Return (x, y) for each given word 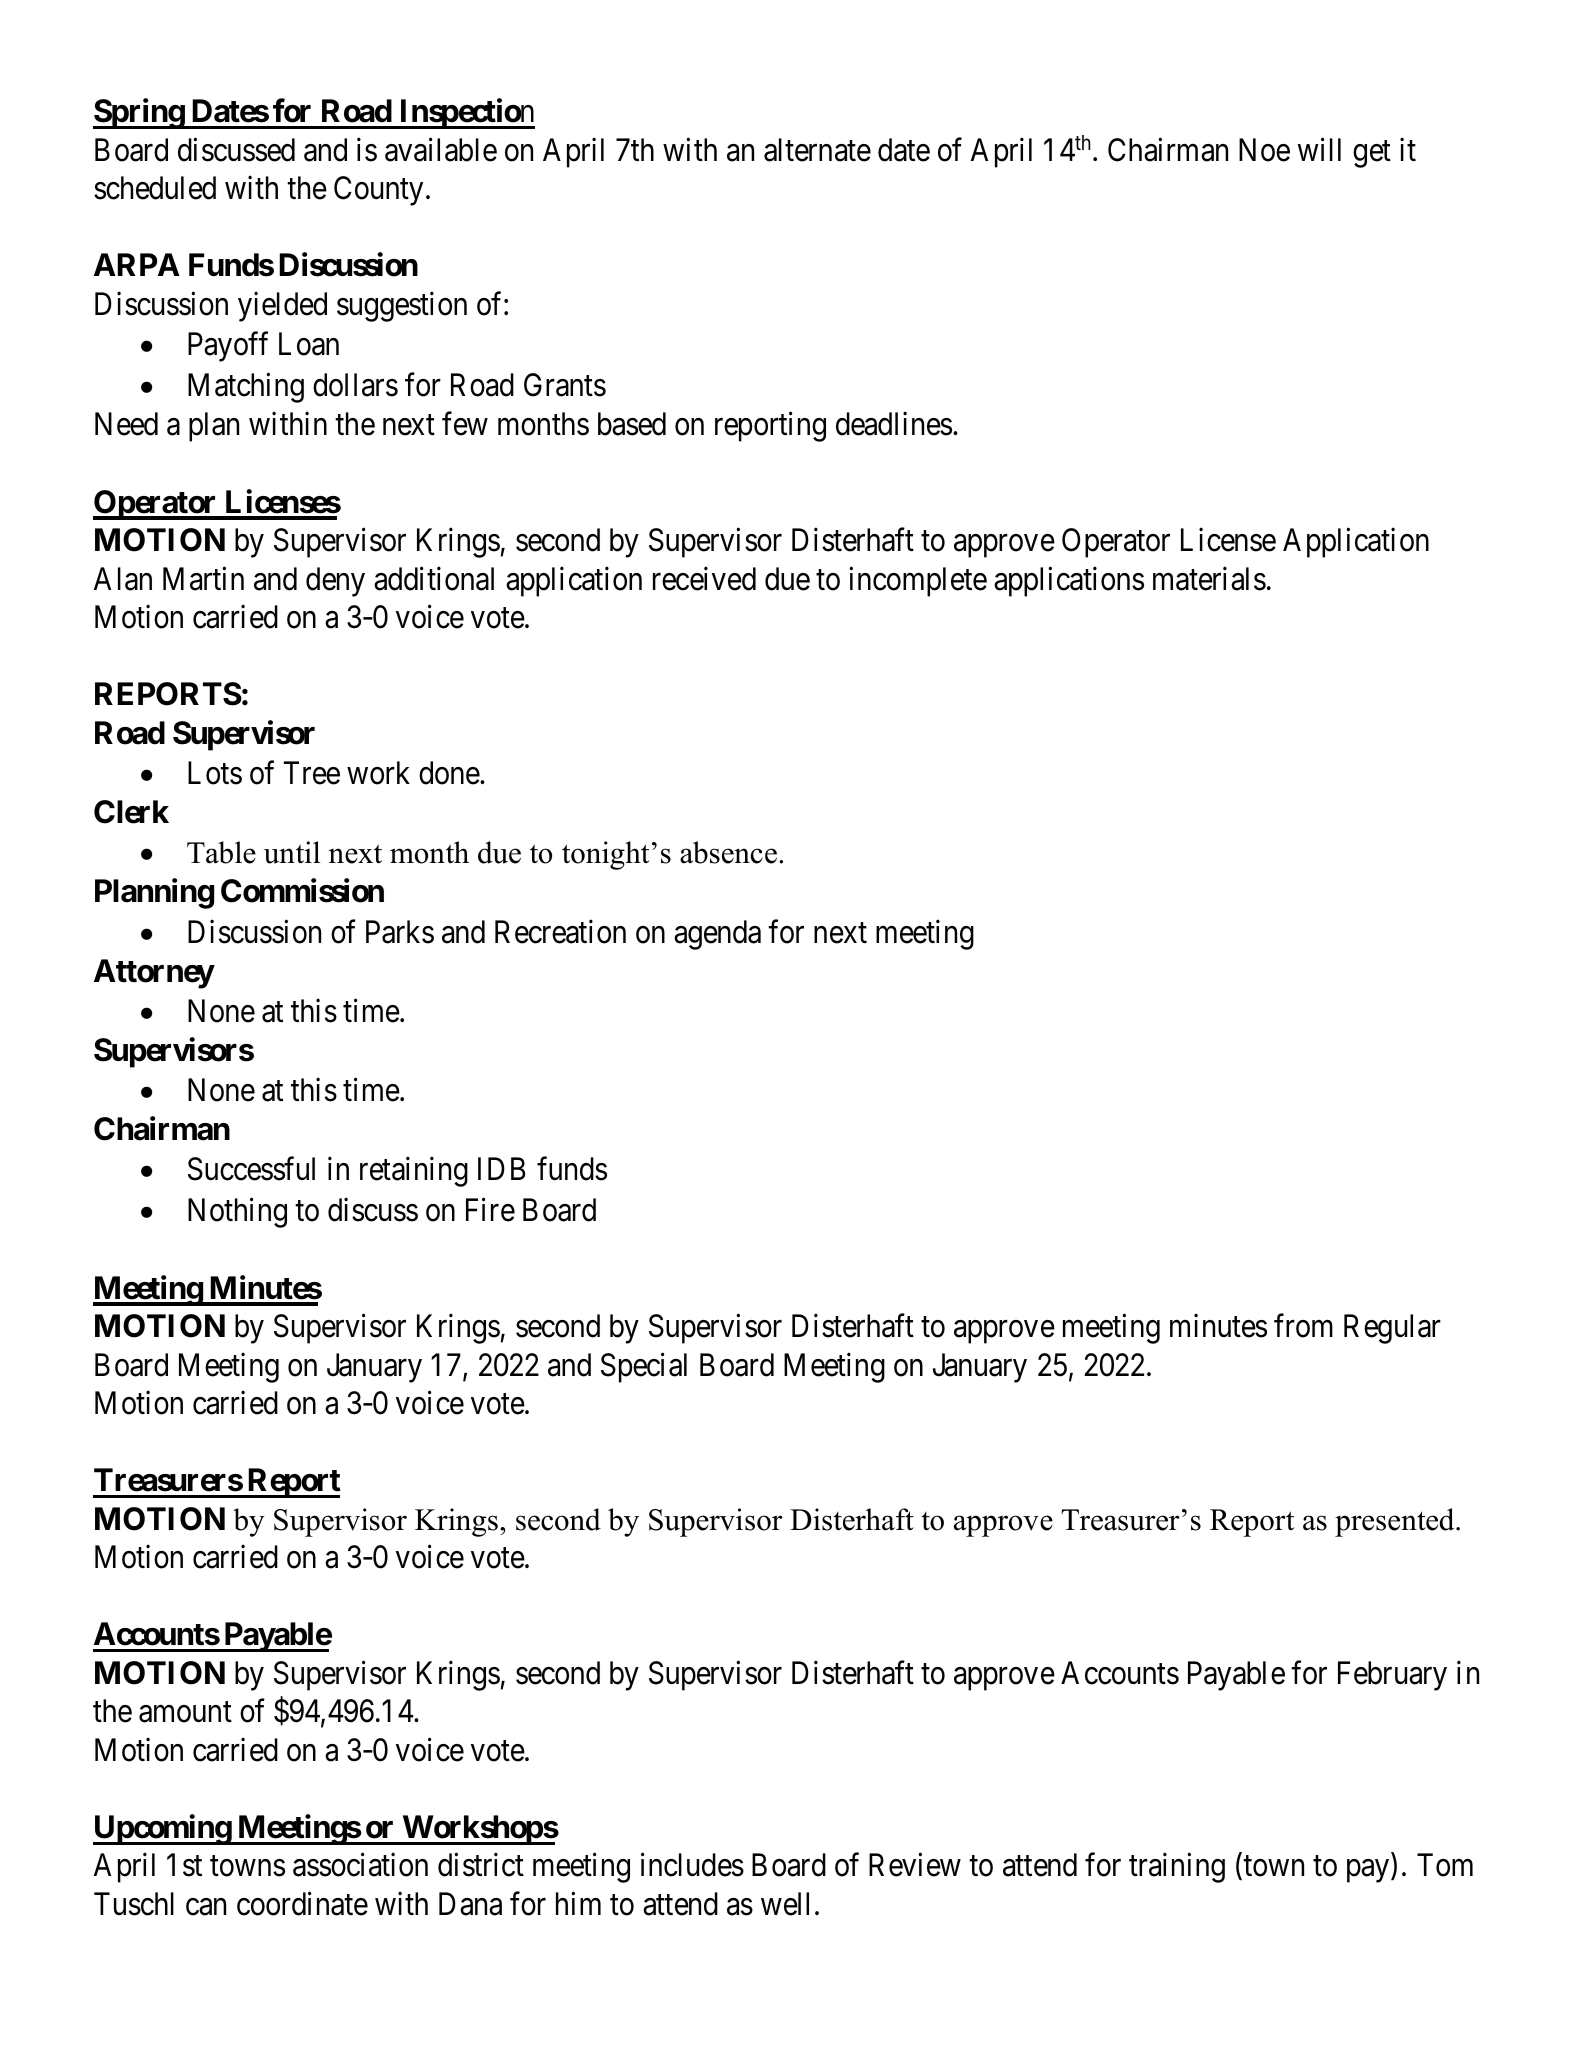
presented (1396, 1522)
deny (335, 582)
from (1303, 1326)
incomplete (918, 581)
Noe (1264, 150)
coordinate (302, 1904)
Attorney (154, 974)
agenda (717, 935)
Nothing (237, 1213)
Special (644, 1367)
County (378, 191)
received (704, 578)
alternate (817, 150)
